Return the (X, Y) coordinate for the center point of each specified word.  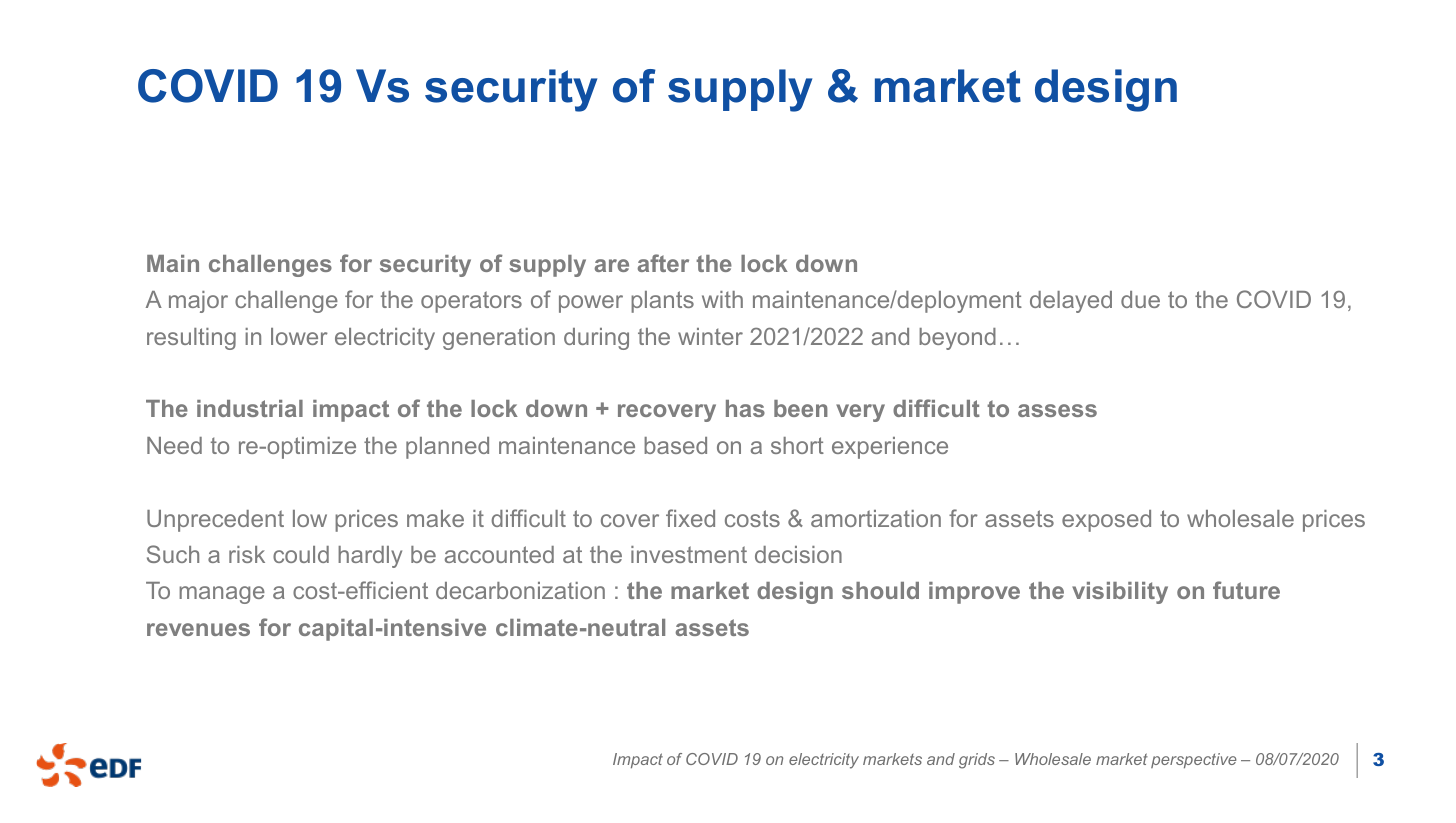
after (663, 263)
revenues (198, 629)
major (198, 302)
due (1140, 299)
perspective (1194, 760)
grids (977, 761)
